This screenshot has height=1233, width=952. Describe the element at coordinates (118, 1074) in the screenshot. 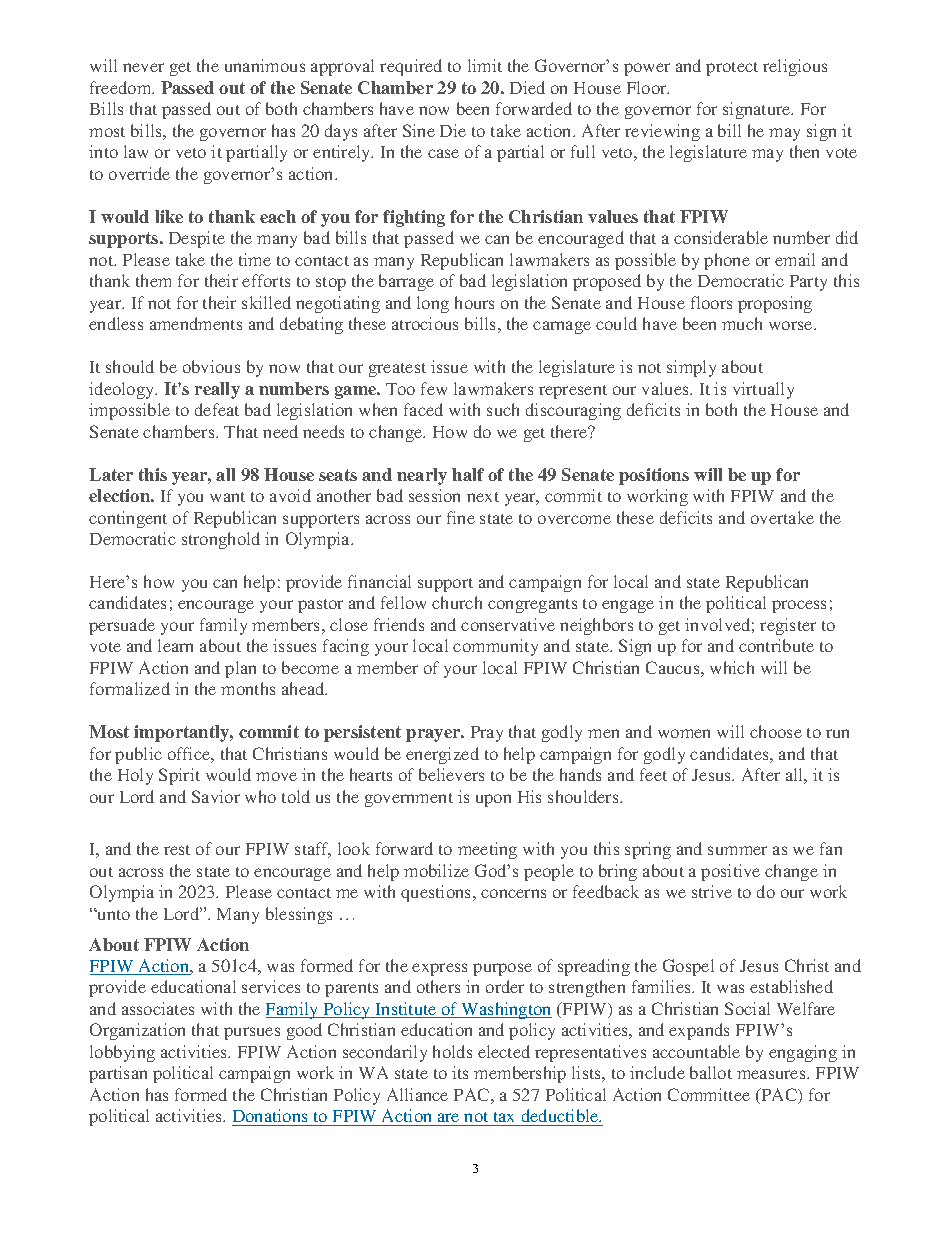

I see `partisan` at that location.
